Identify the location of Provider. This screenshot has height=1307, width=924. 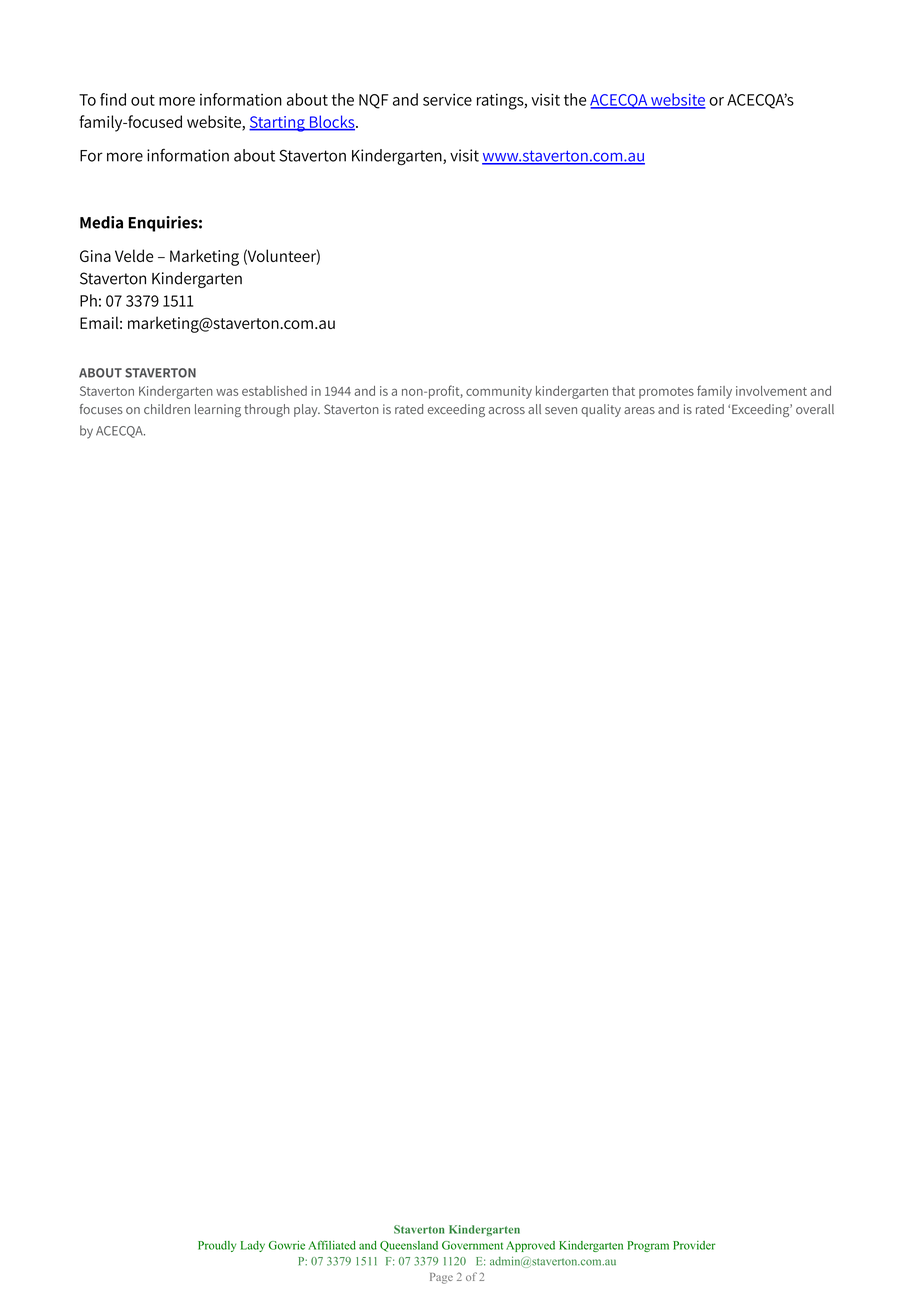
(694, 1245).
